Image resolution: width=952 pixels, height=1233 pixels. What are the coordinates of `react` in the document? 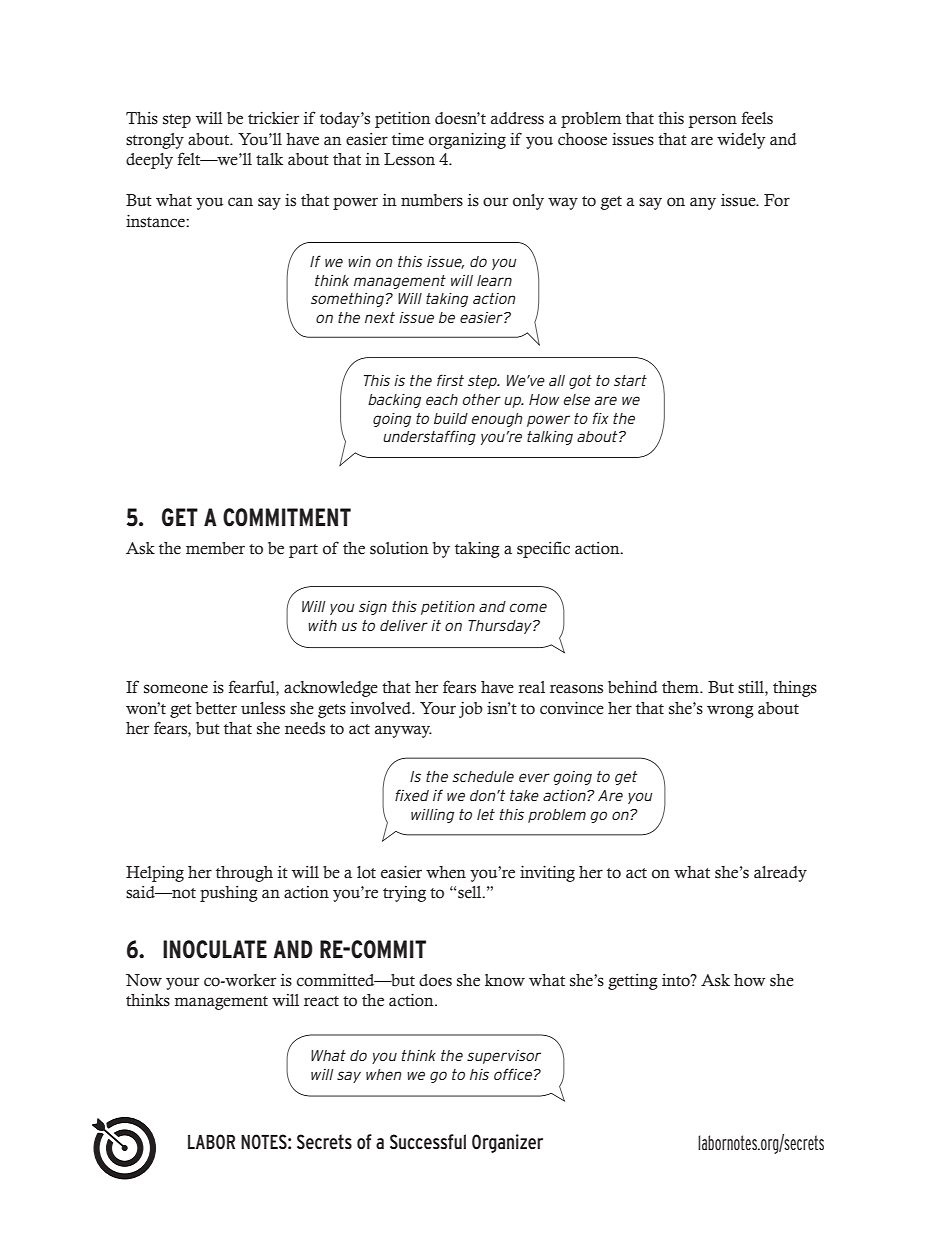 It's located at (321, 1001).
